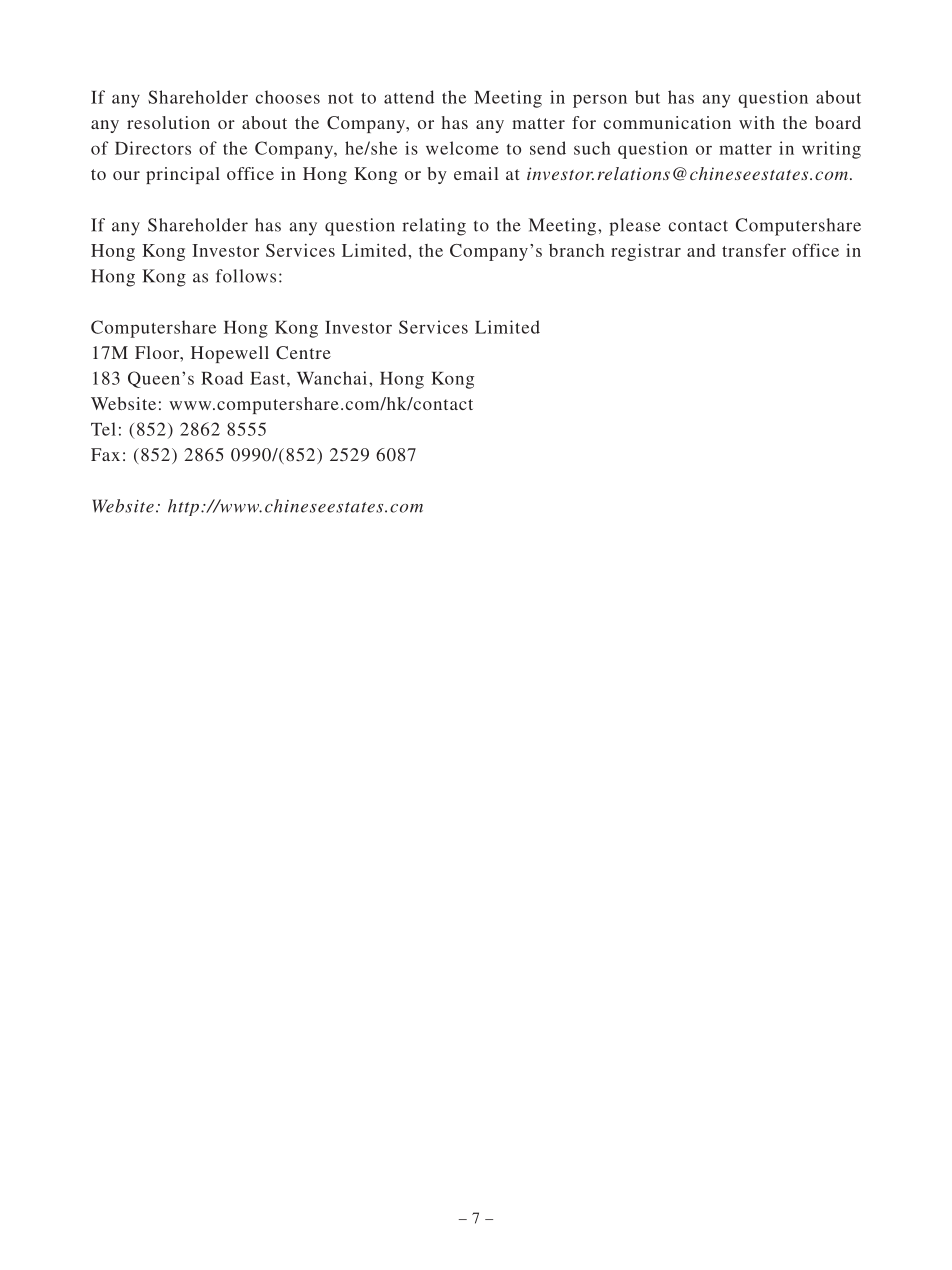 This screenshot has width=952, height=1270. What do you see at coordinates (757, 122) in the screenshot?
I see `with` at bounding box center [757, 122].
